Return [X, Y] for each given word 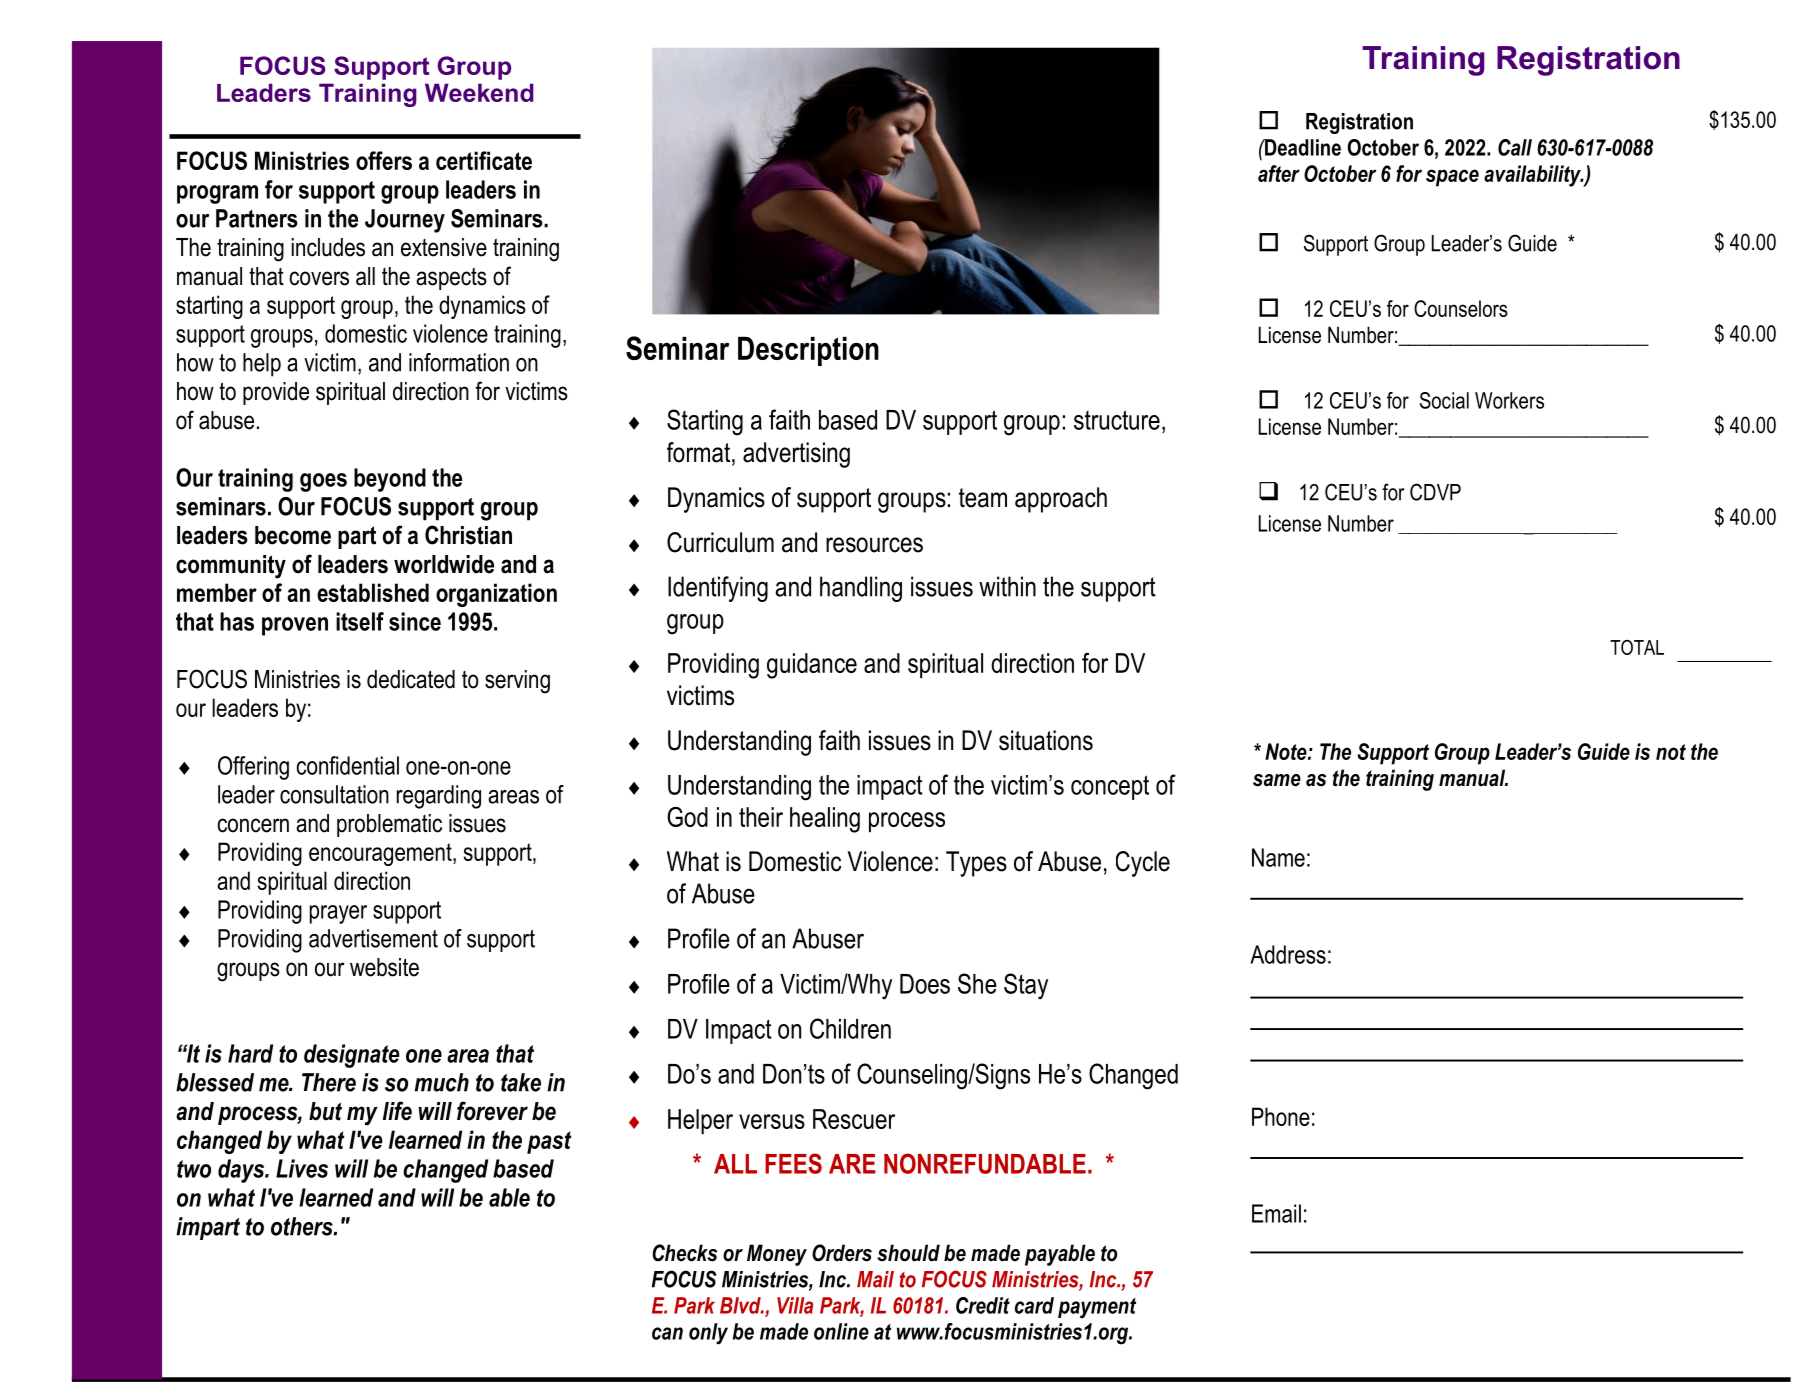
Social [1444, 400]
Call [1515, 147]
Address [1288, 954]
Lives [302, 1168]
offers [384, 160]
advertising [796, 455]
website [384, 967]
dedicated [411, 679]
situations [1046, 740]
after [1279, 173]
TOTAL [1637, 647]
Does [925, 984]
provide [276, 393]
